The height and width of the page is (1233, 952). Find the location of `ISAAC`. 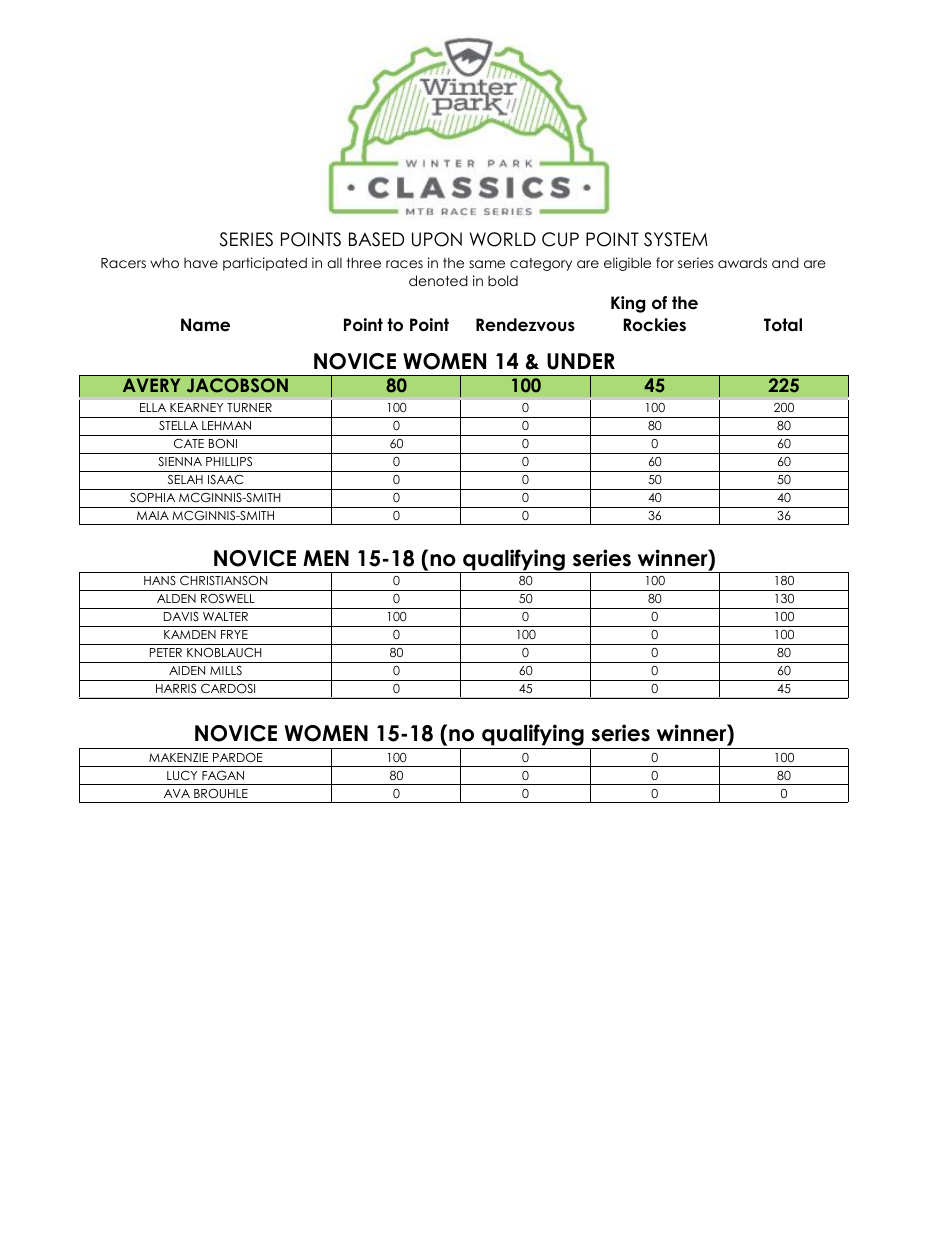

ISAAC is located at coordinates (225, 479).
